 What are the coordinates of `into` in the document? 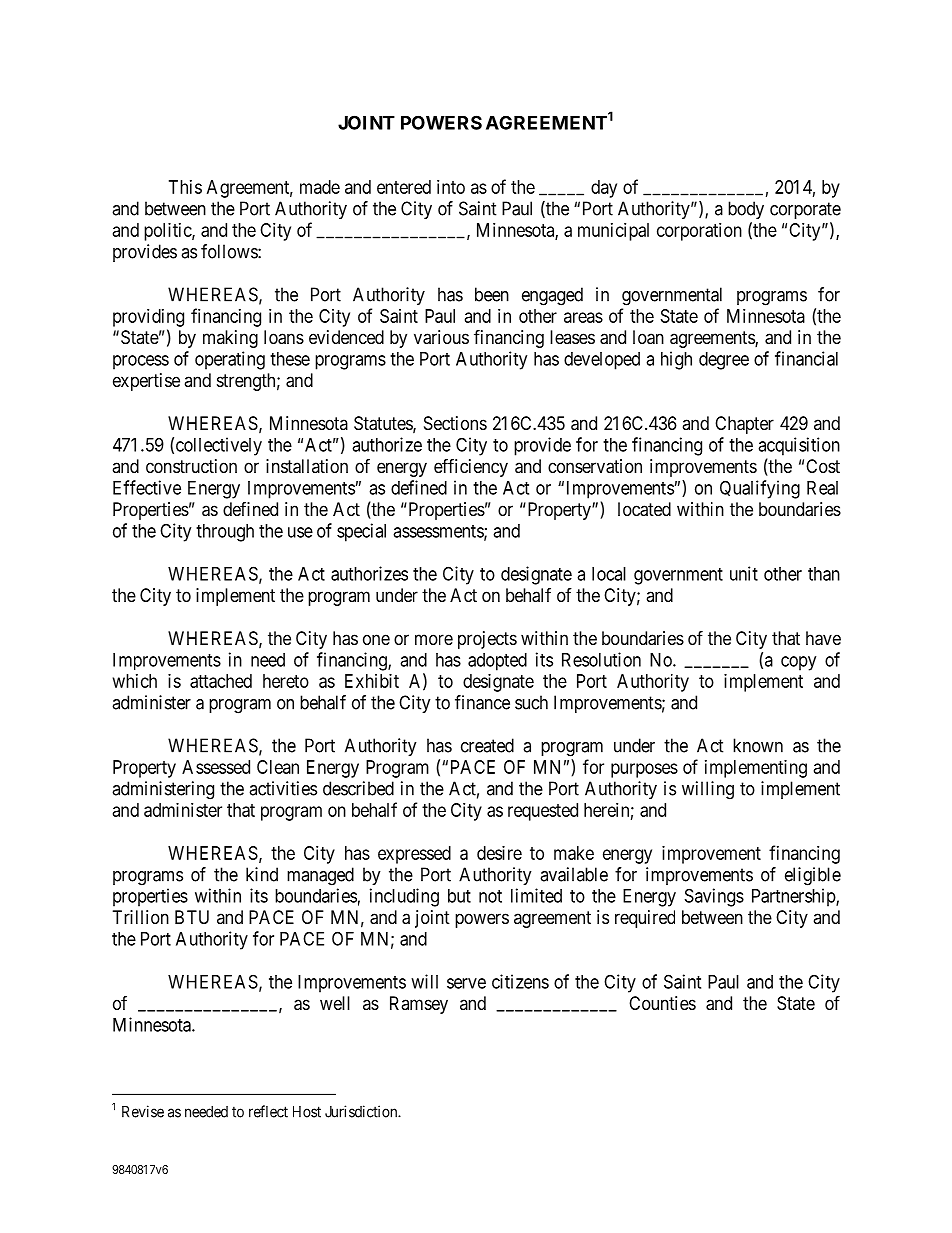 It's located at (451, 187).
